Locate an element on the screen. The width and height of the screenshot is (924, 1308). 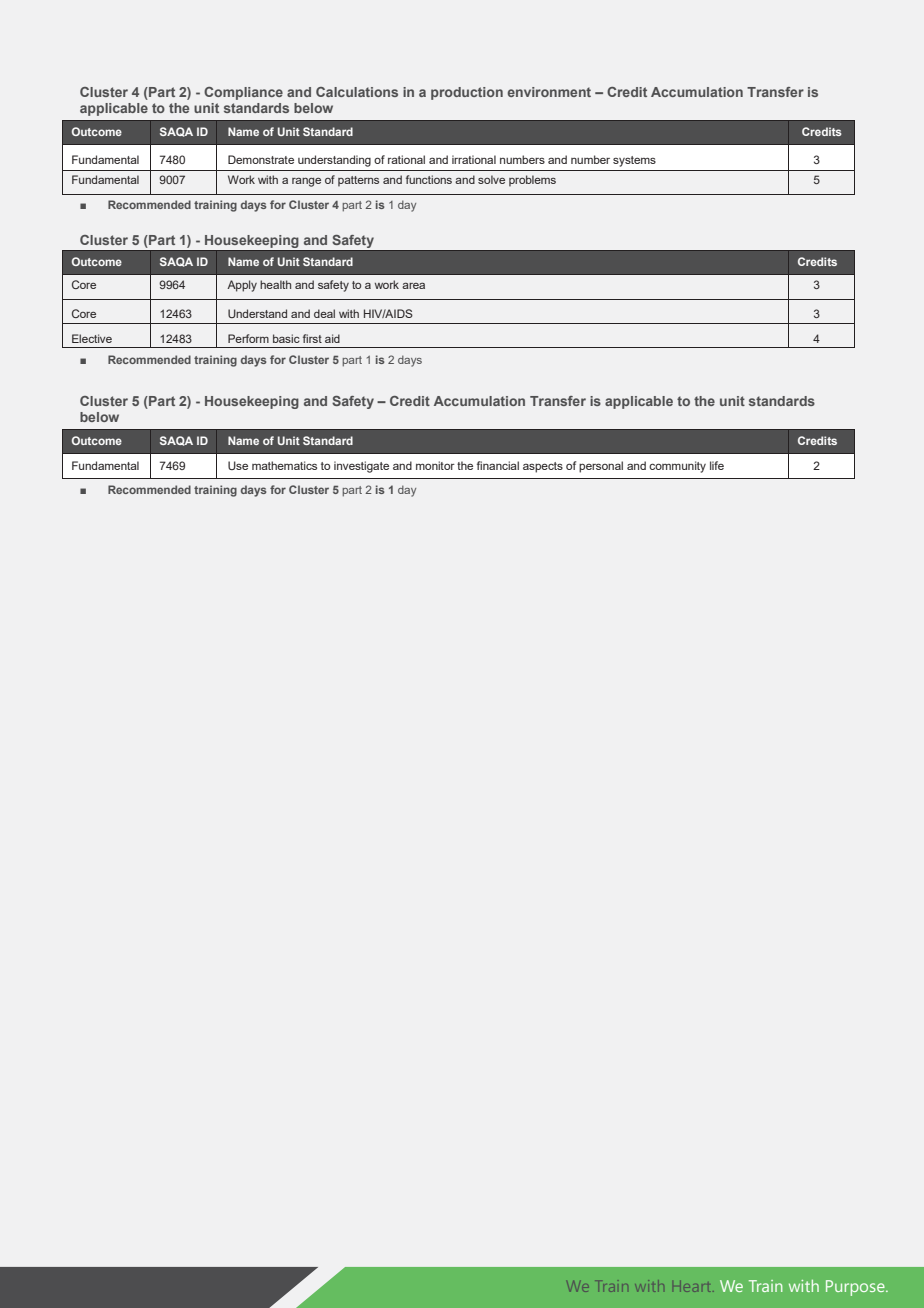
Purpose is located at coordinates (856, 1288).
